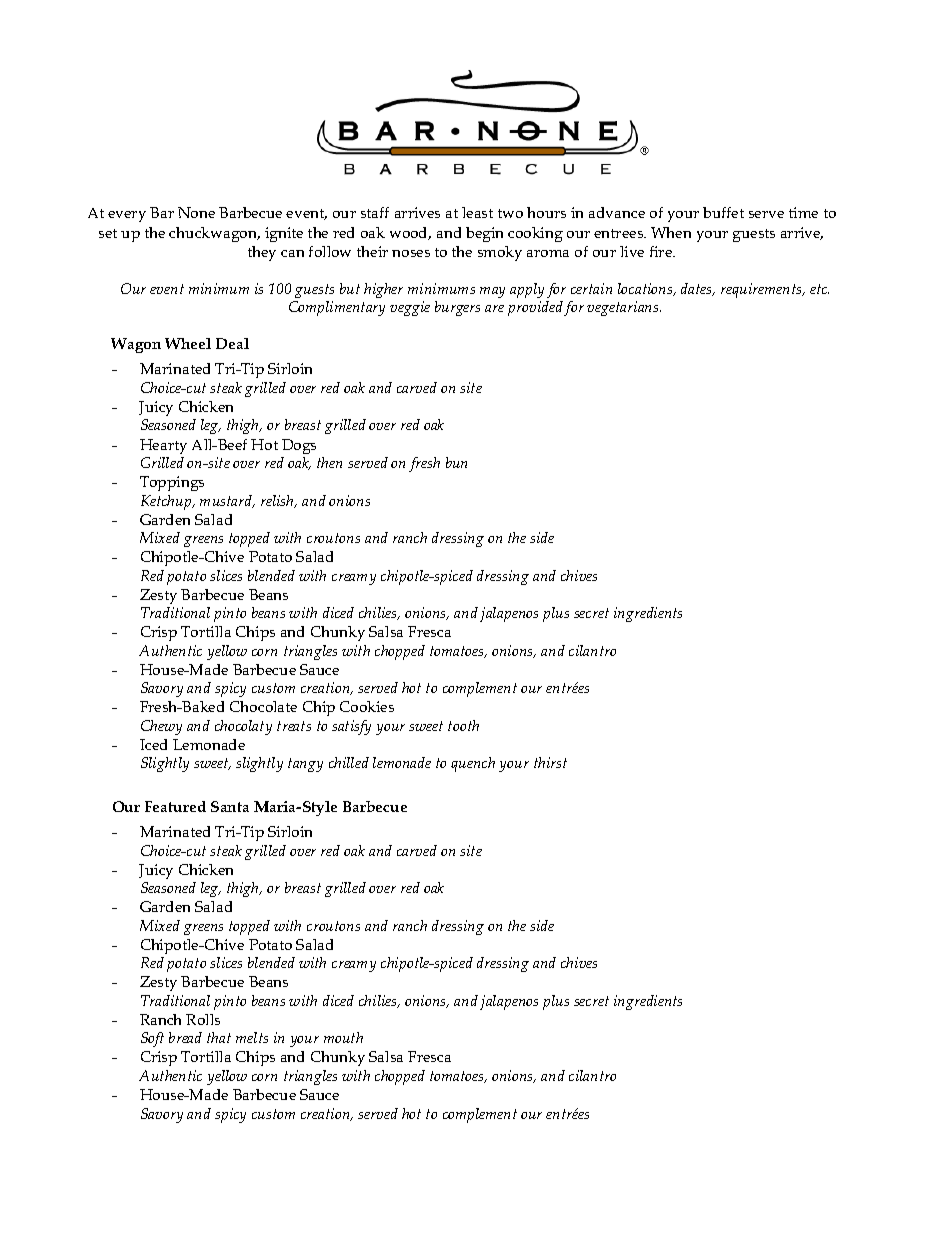  Describe the element at coordinates (550, 762) in the document. I see `thirst` at that location.
